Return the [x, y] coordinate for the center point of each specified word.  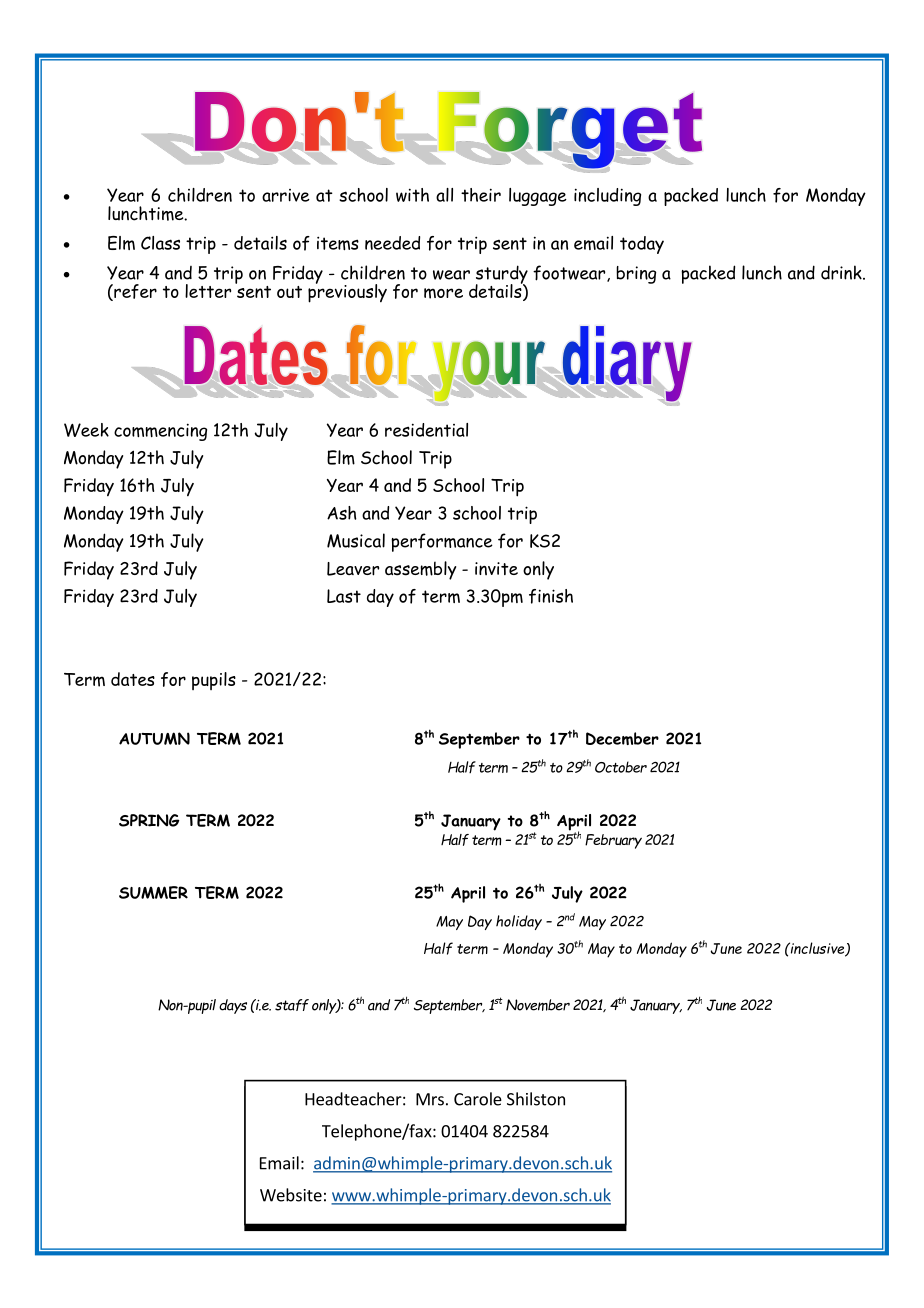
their [481, 195]
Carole [478, 1099]
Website [291, 1195]
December [622, 738]
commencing [160, 432]
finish [551, 596]
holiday [519, 922]
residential [426, 430]
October [621, 767]
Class [160, 243]
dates [133, 679]
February [613, 841]
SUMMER [153, 892]
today [642, 245]
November [538, 1005]
